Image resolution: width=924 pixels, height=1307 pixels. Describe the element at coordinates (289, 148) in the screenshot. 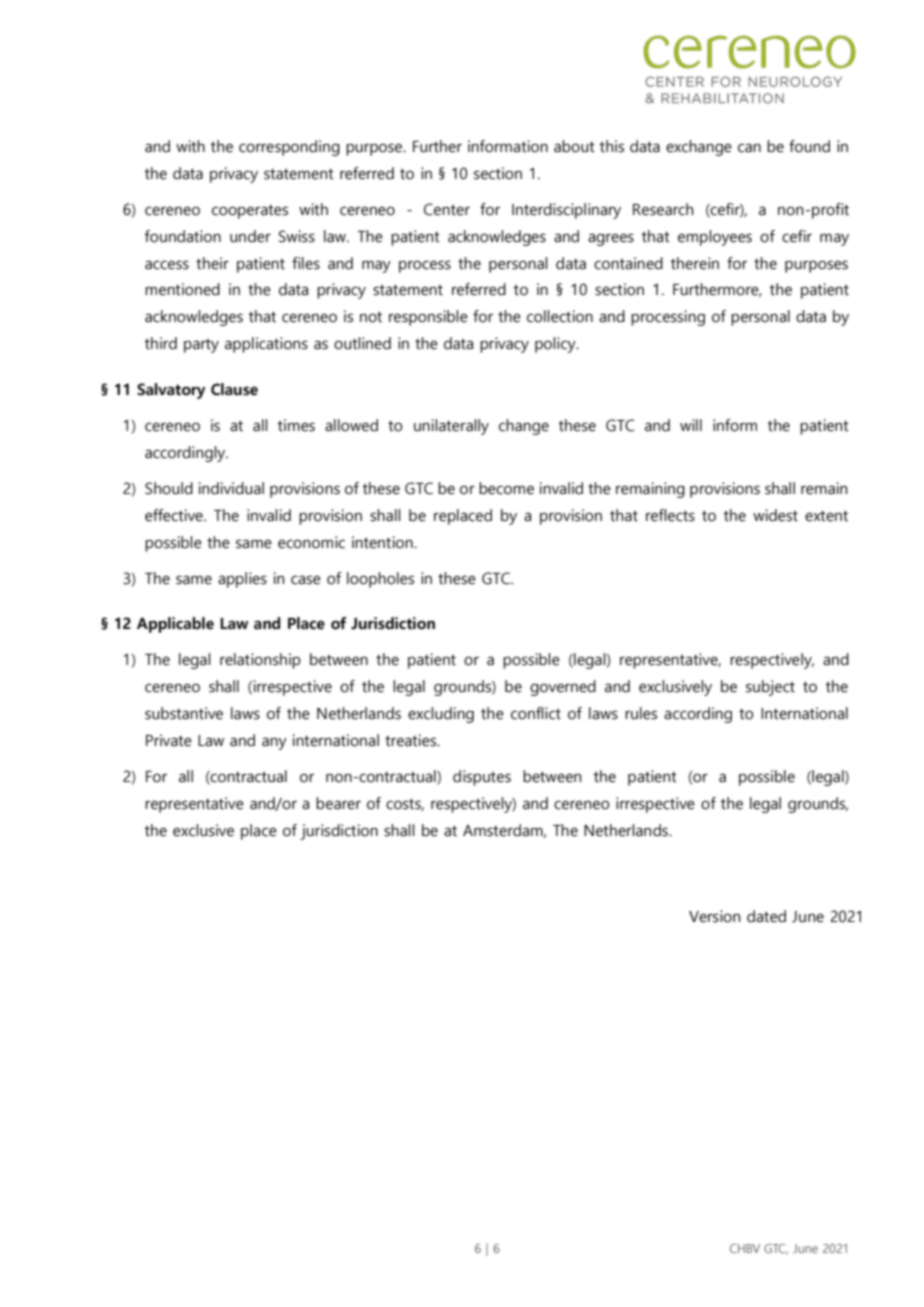

I see `corresponding` at that location.
